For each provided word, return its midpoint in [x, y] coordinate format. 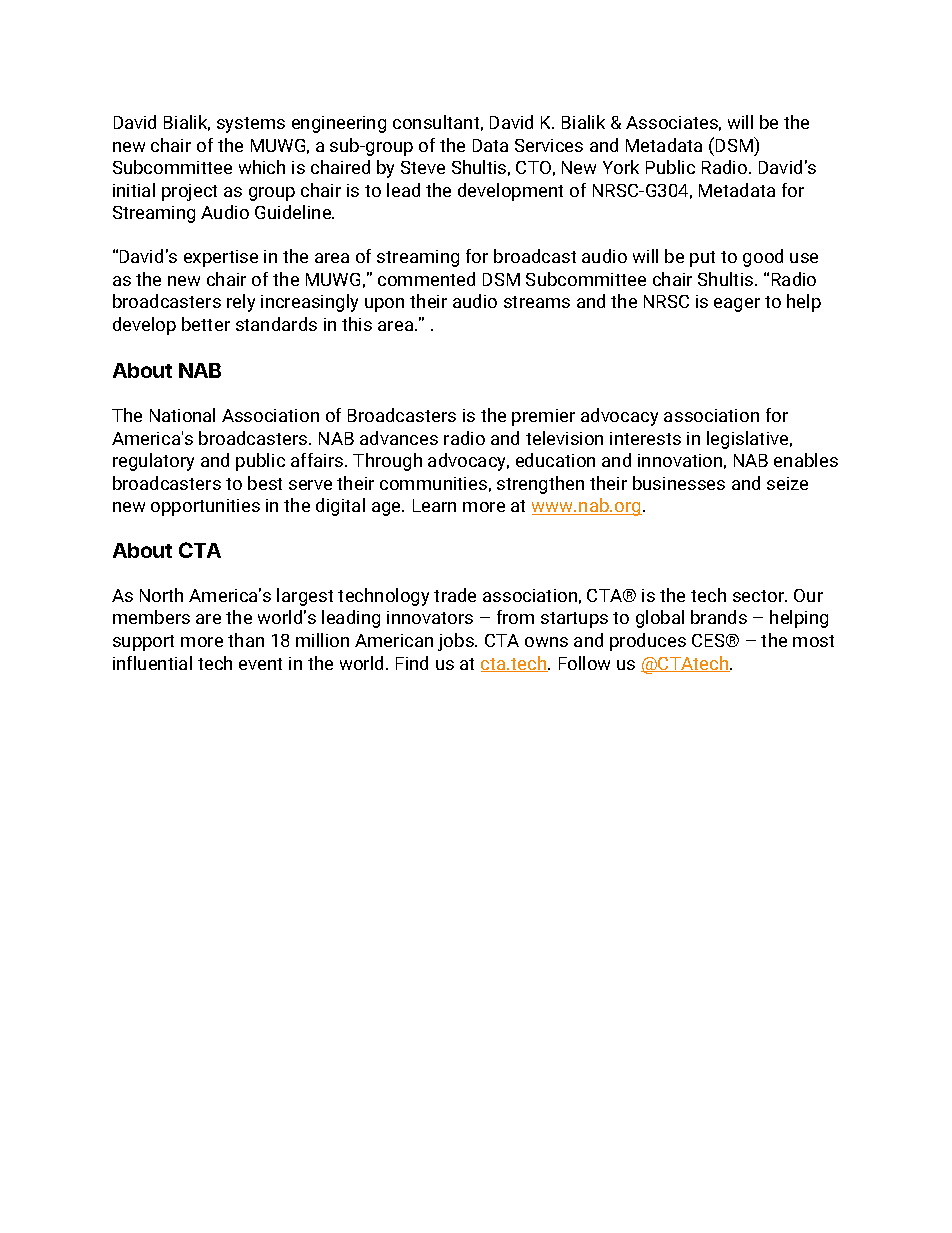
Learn [434, 505]
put [702, 259]
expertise [221, 258]
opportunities [205, 507]
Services [549, 145]
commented [426, 279]
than [246, 640]
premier [543, 417]
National [182, 415]
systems [251, 125]
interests [645, 438]
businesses [679, 483]
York [621, 167]
